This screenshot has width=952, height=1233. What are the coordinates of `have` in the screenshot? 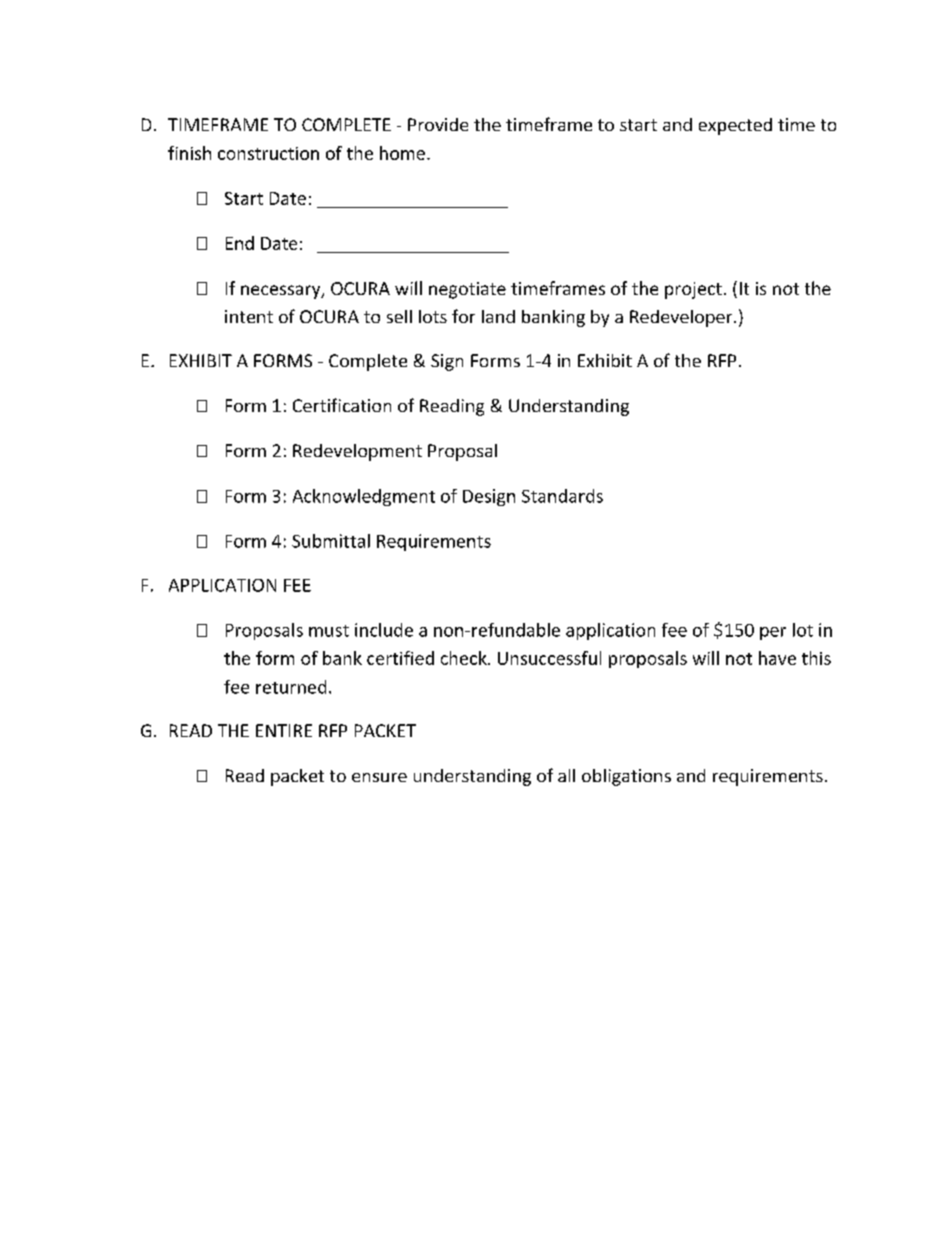 It's located at (777, 658).
